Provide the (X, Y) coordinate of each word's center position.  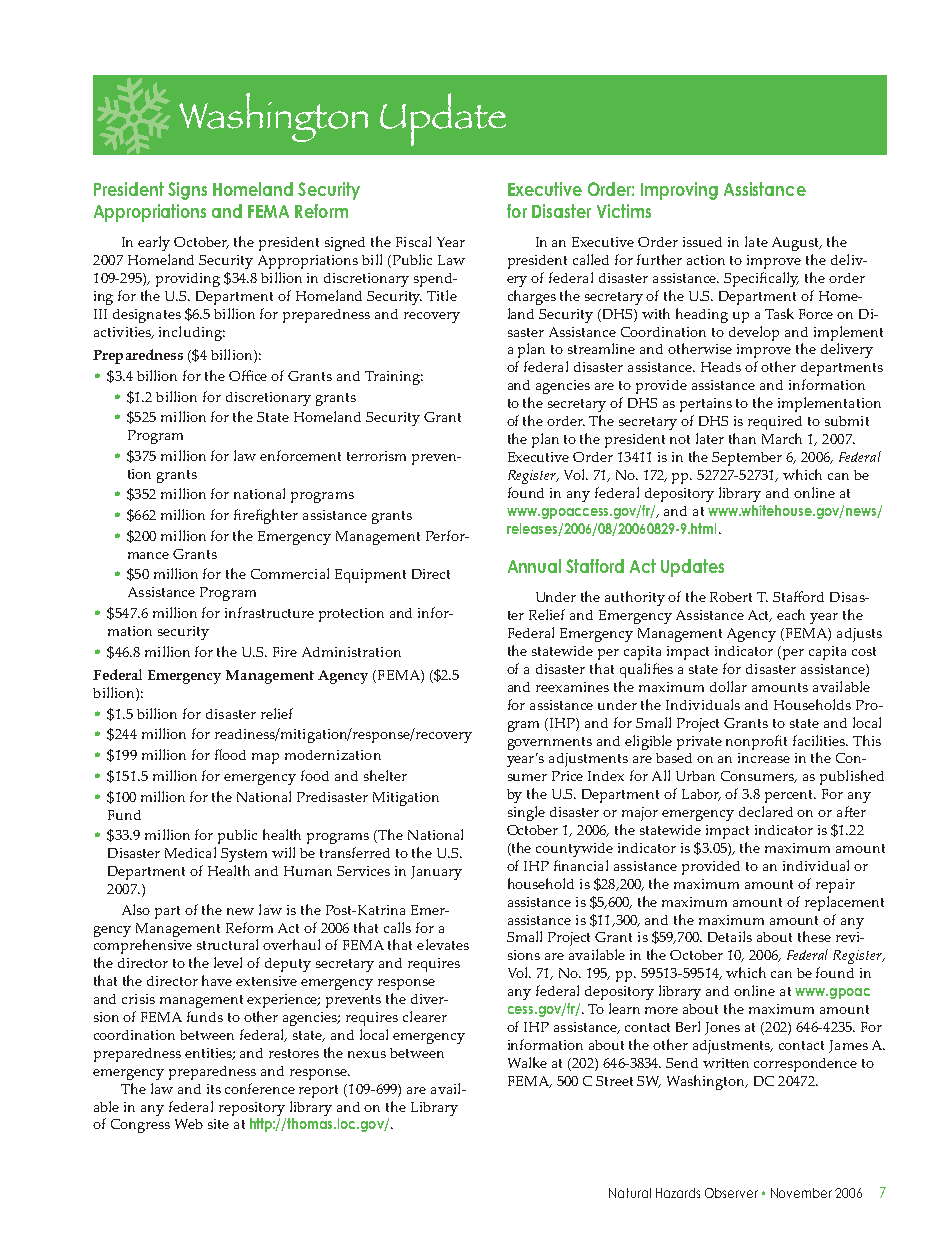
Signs (187, 191)
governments (550, 743)
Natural (630, 1193)
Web (189, 1124)
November (801, 1193)
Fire (285, 652)
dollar (728, 686)
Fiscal (413, 241)
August (797, 244)
